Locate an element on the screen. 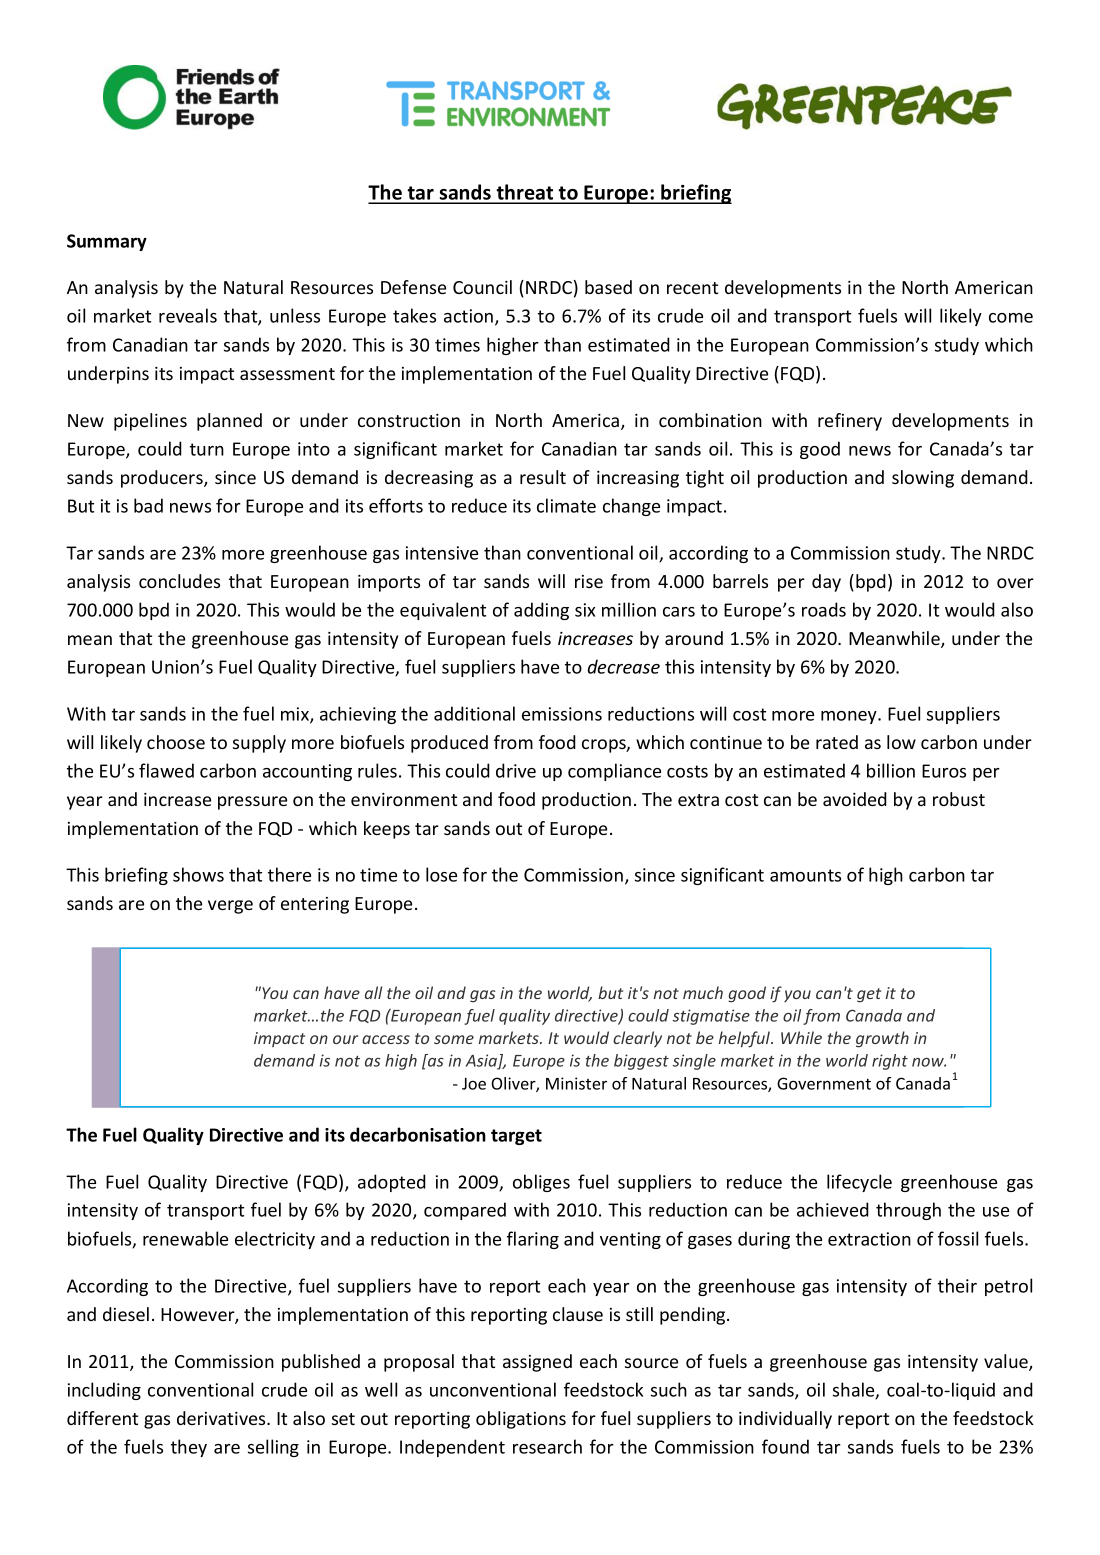  individually is located at coordinates (785, 1420).
